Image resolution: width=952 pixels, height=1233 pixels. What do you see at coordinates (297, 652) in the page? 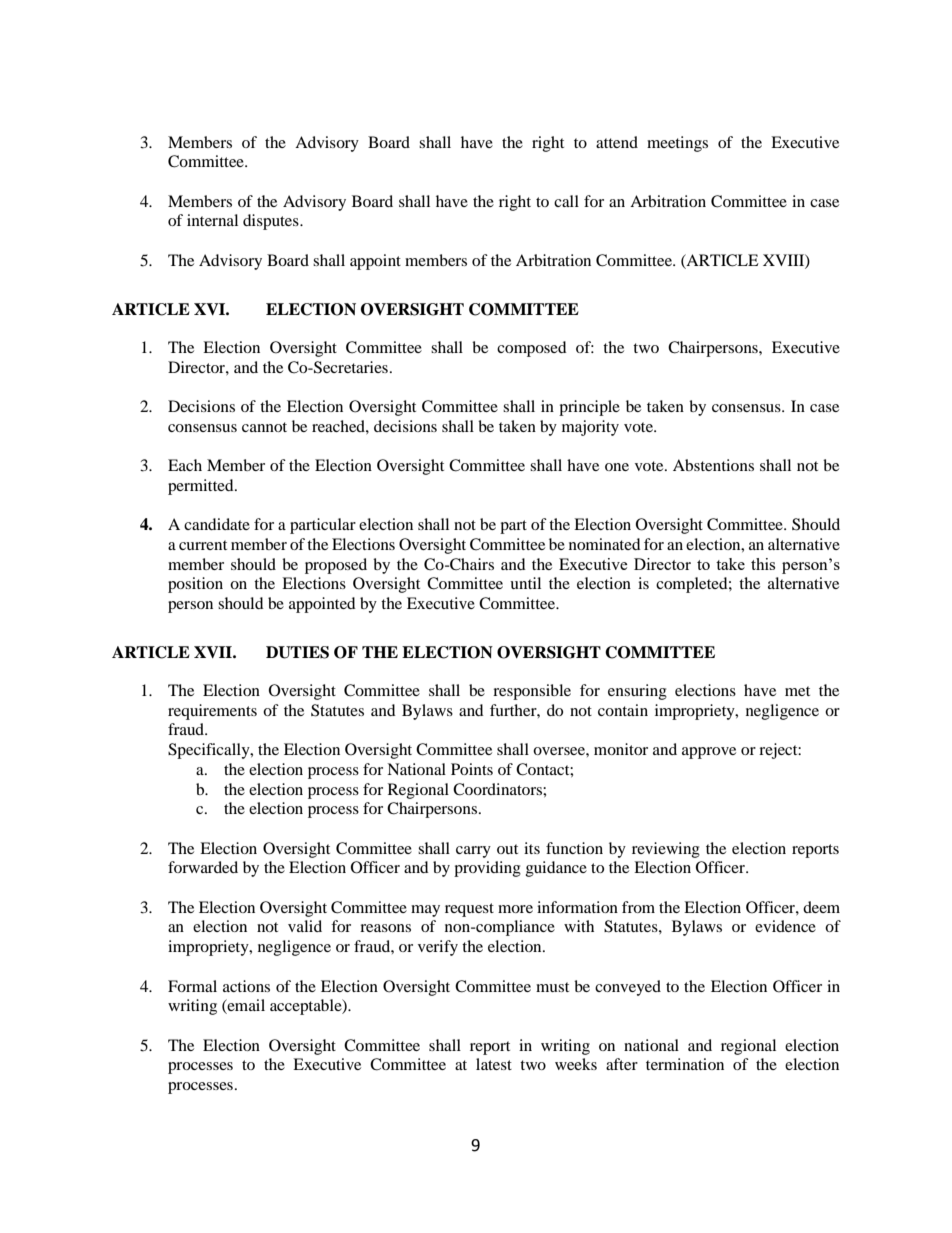
I see `DUTIES` at bounding box center [297, 652].
